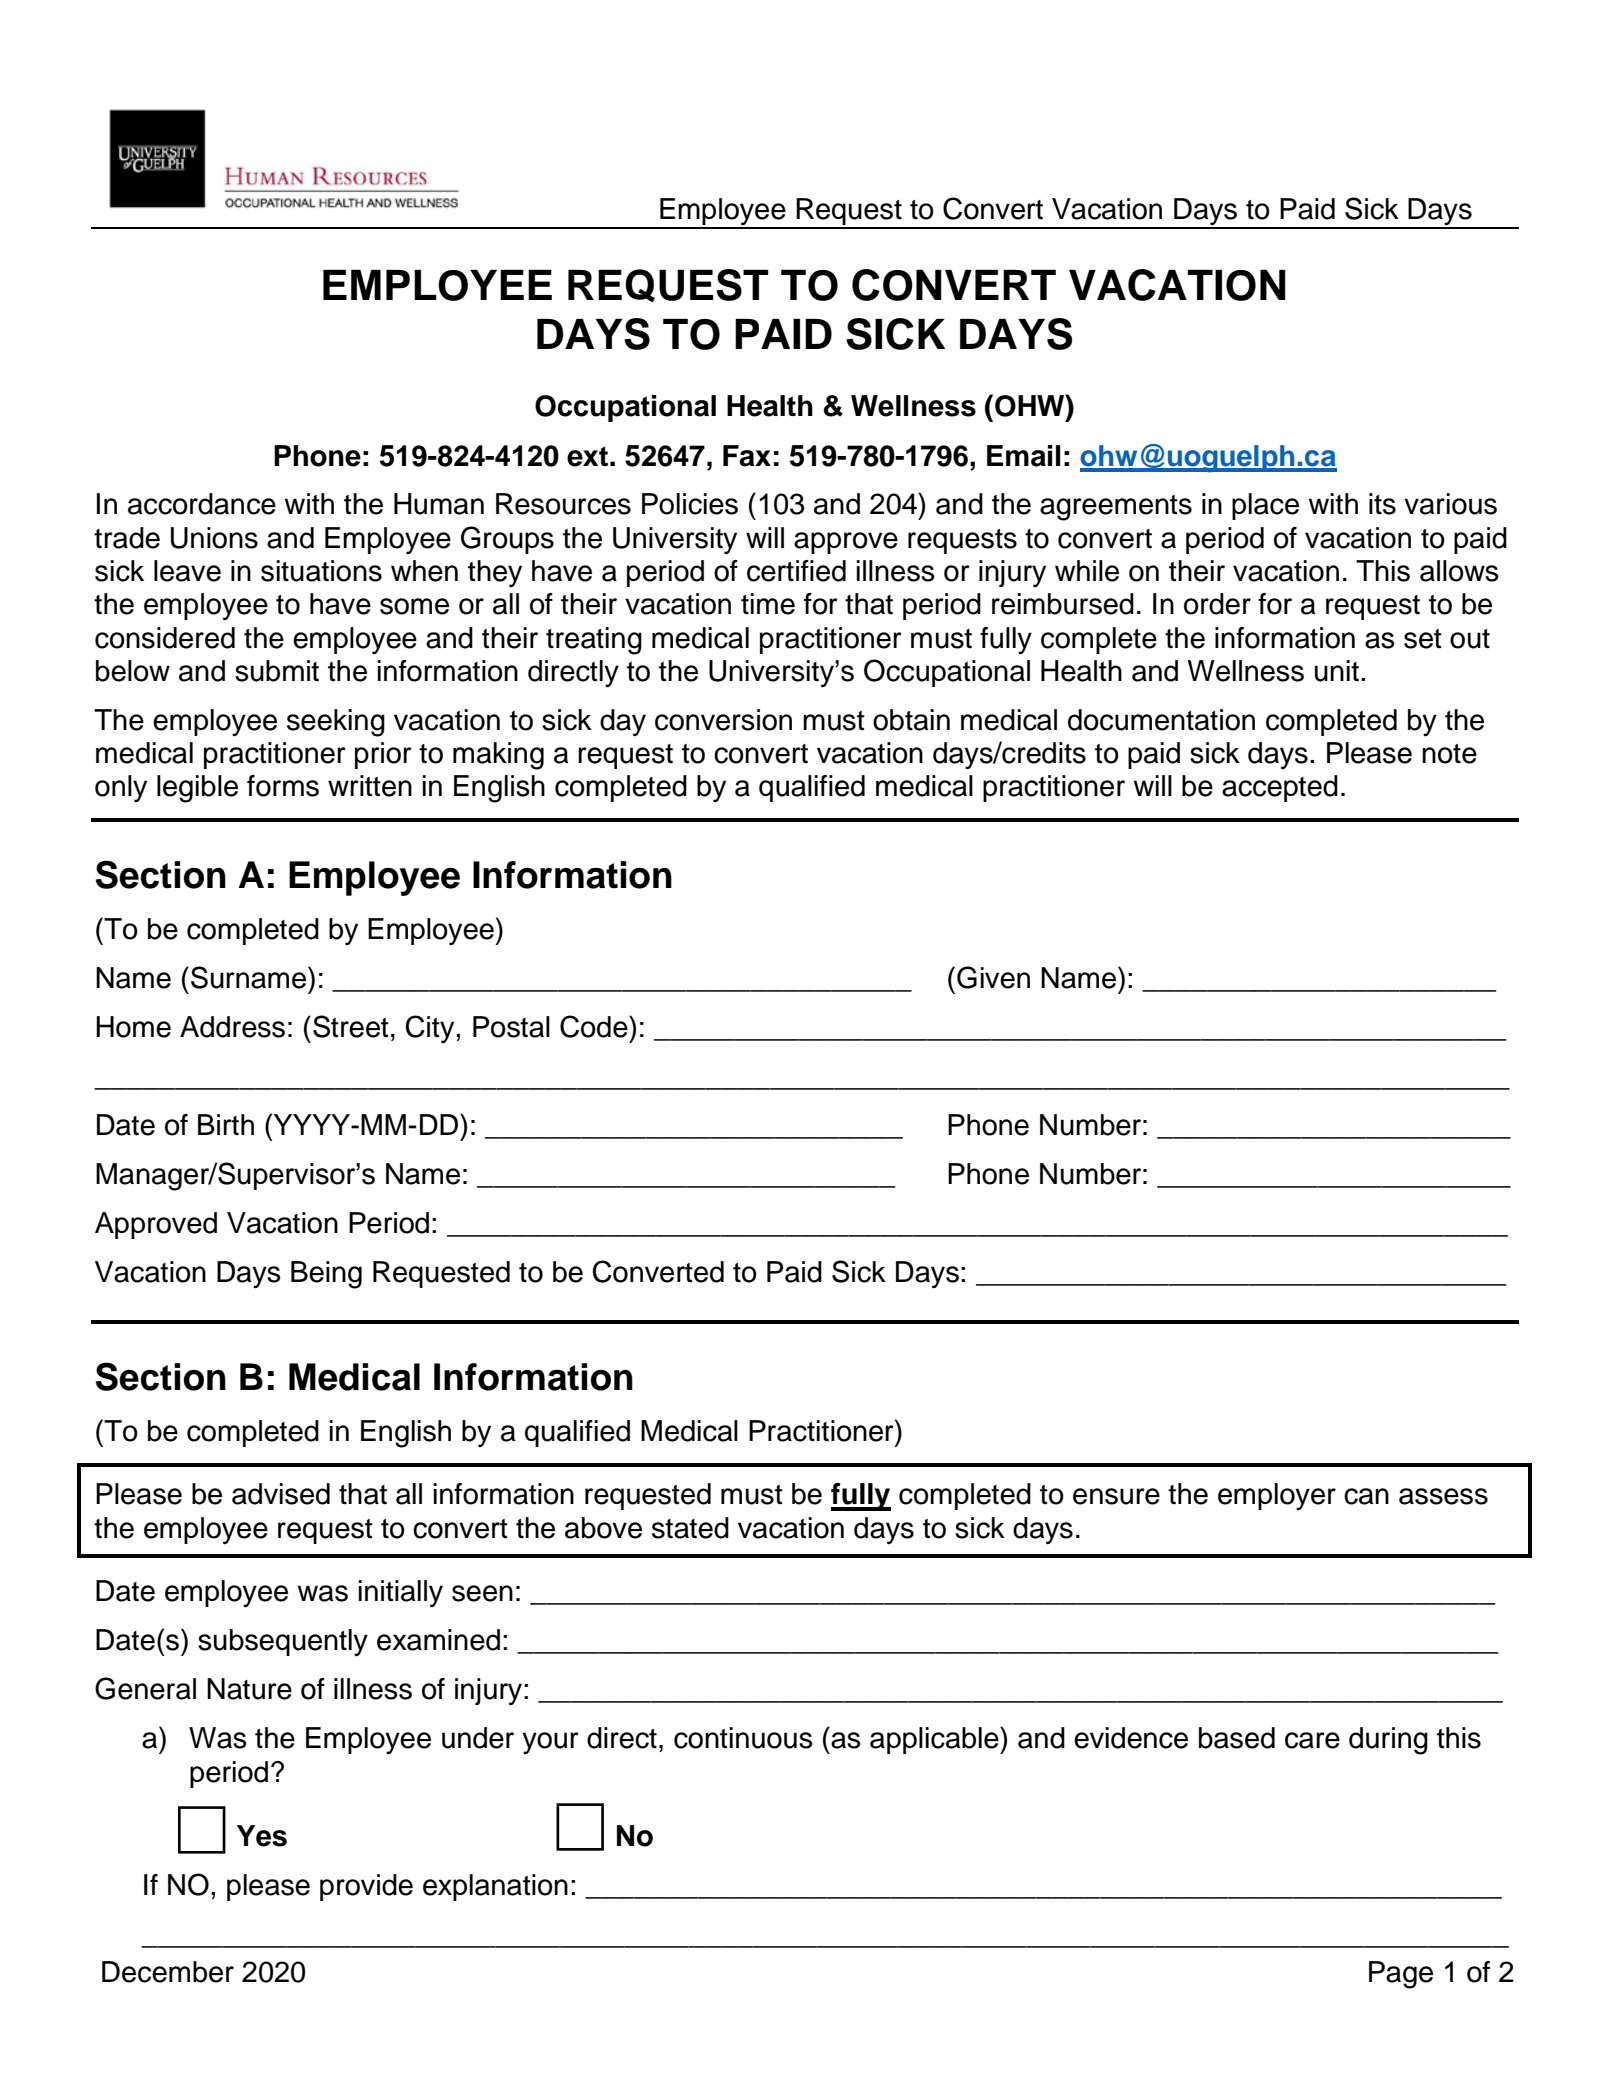  Describe the element at coordinates (202, 504) in the page. I see `accordance` at that location.
